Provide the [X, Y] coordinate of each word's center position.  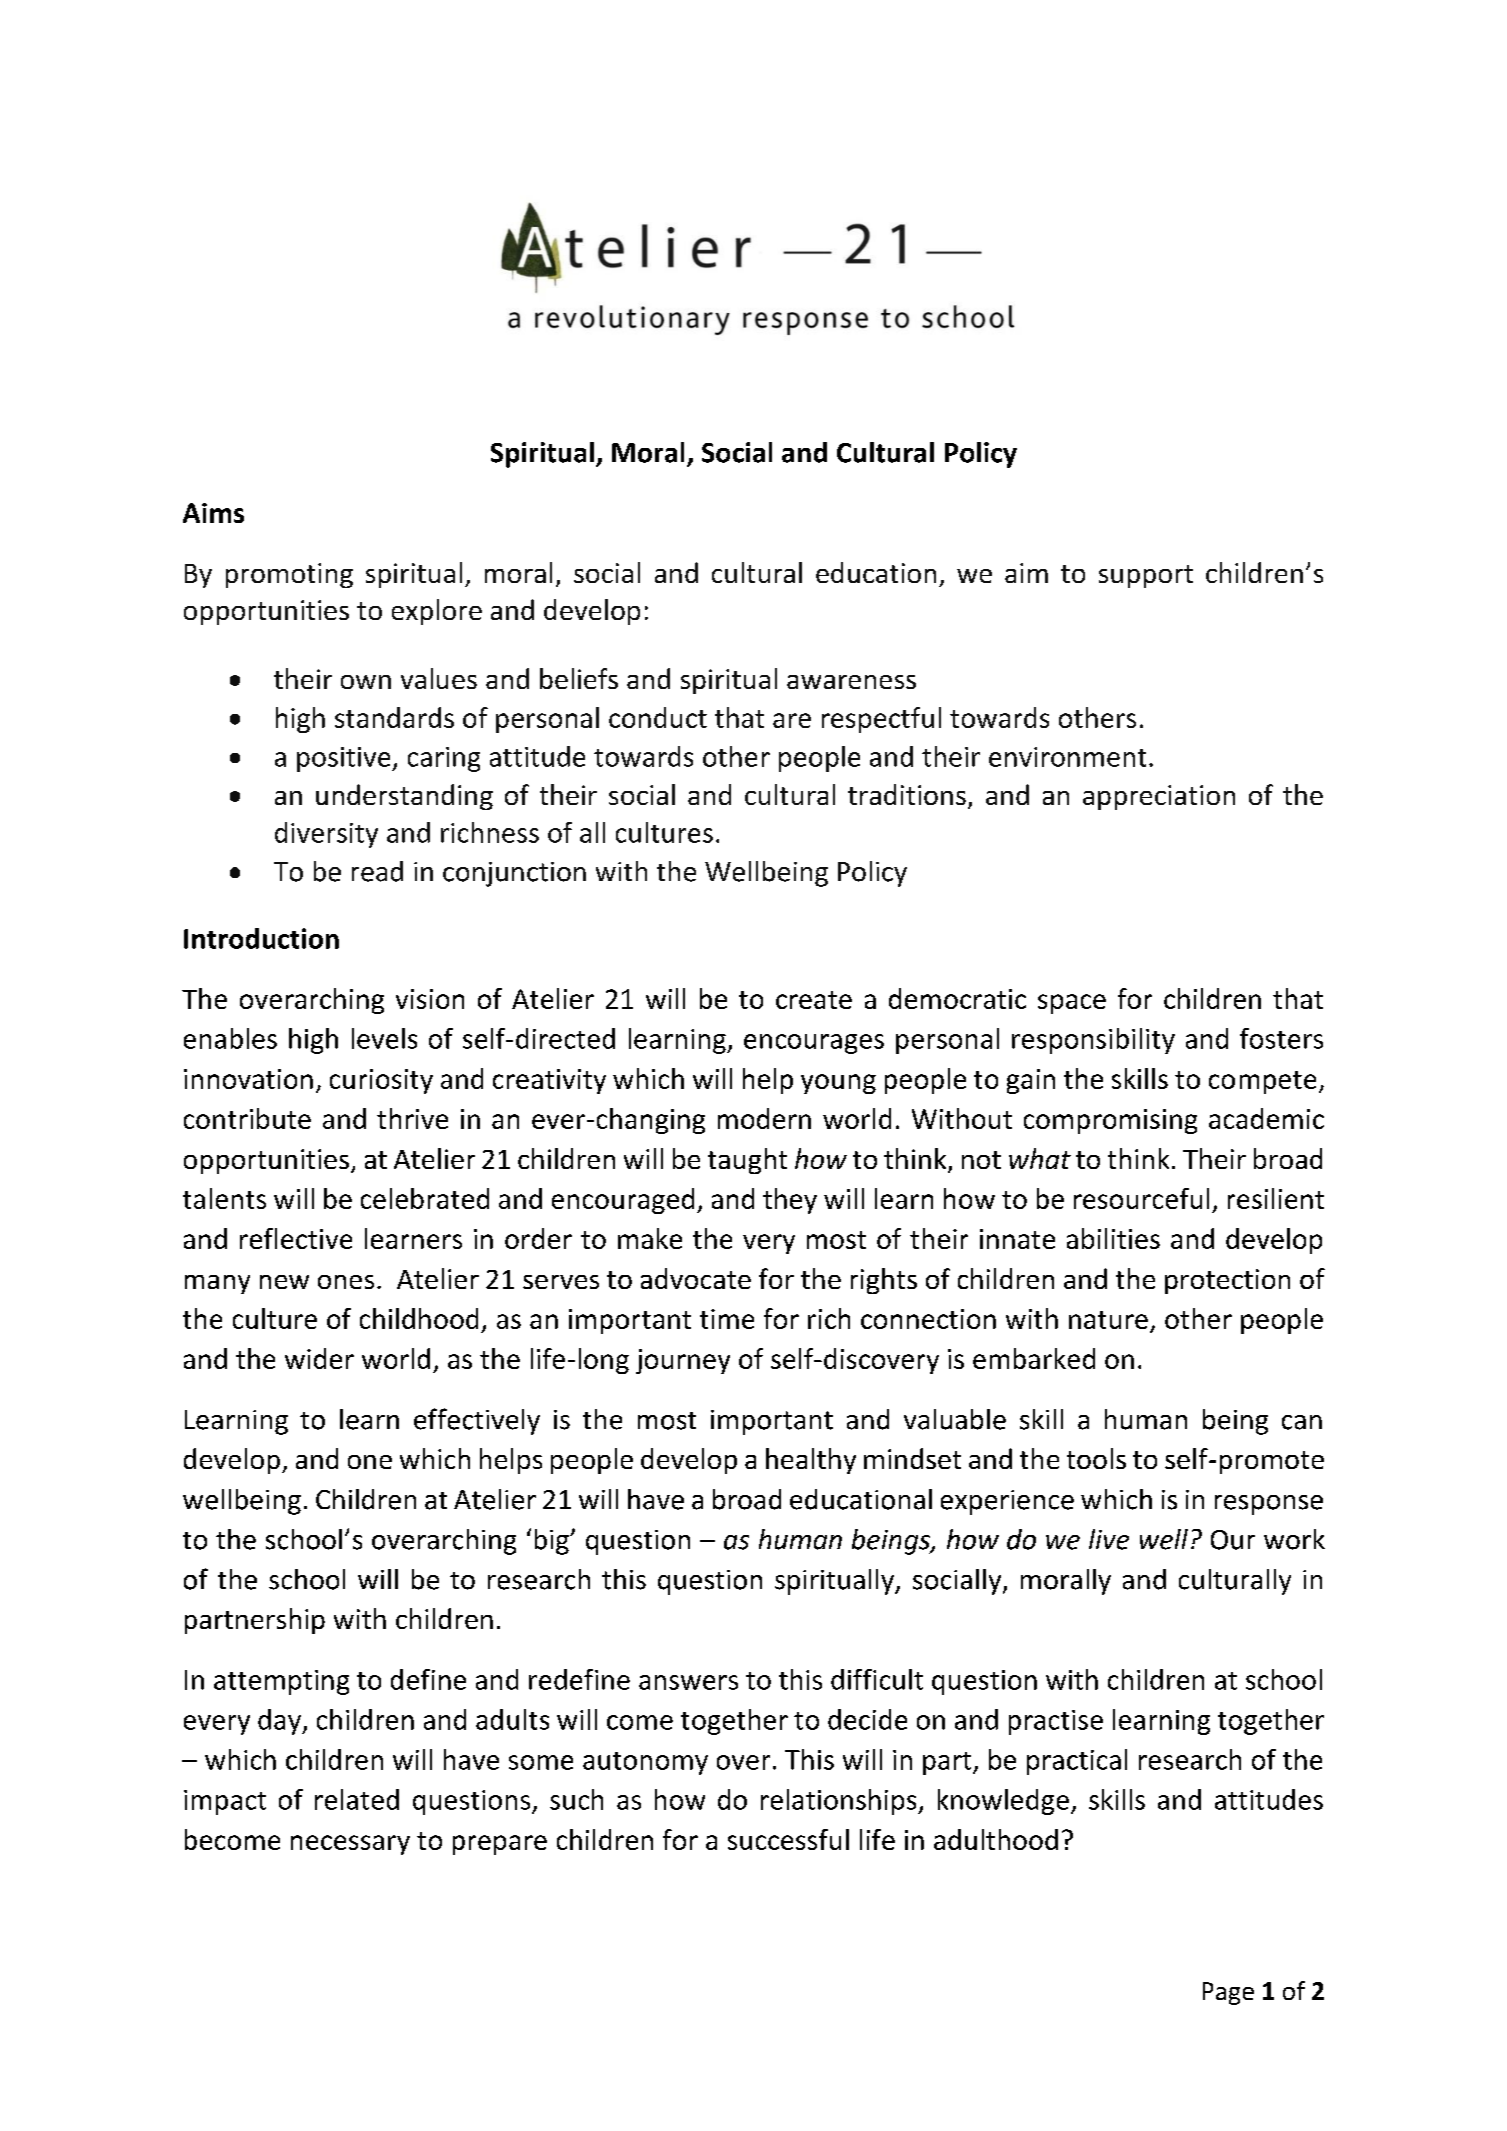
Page [1228, 1993]
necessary [350, 1845]
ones [346, 1282]
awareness [851, 682]
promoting [289, 575]
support [1146, 576]
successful [788, 1839]
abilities [1113, 1238]
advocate [696, 1278]
